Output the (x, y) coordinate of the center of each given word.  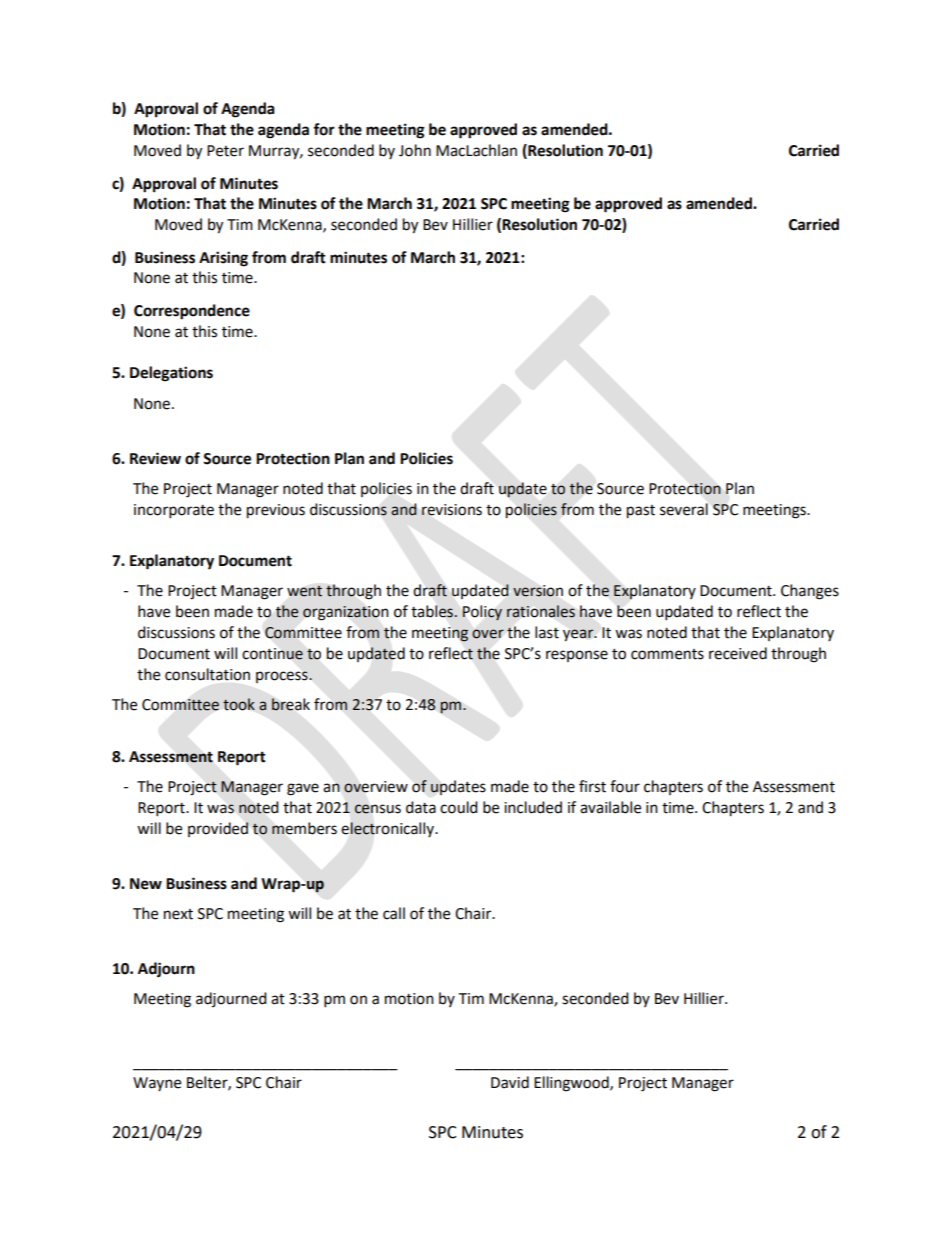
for (324, 129)
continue (272, 654)
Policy (482, 613)
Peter (225, 151)
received (738, 653)
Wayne (157, 1084)
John (415, 150)
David (510, 1082)
